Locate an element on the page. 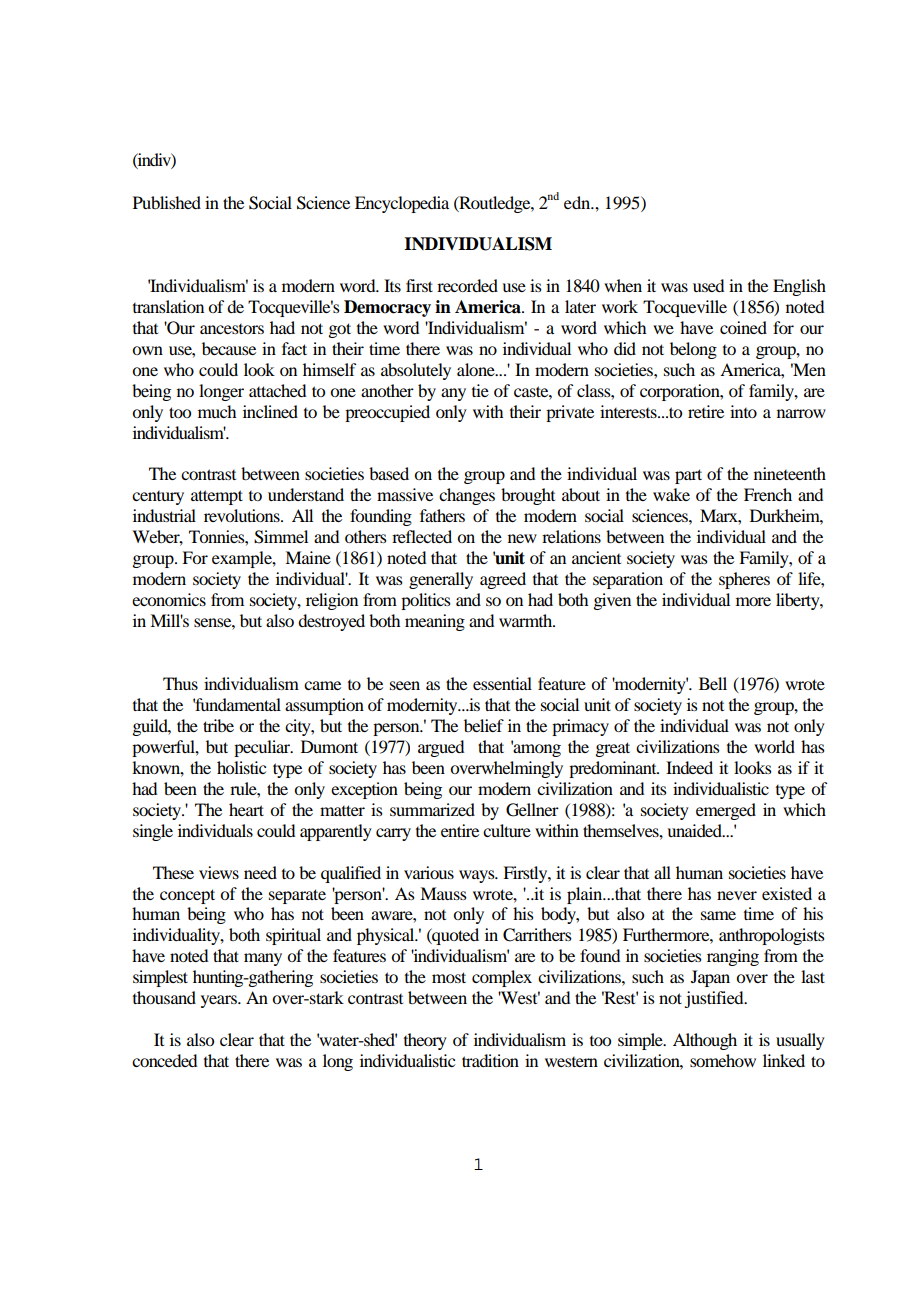 This document has width=924, height=1307. Encyclopedia is located at coordinates (402, 204).
